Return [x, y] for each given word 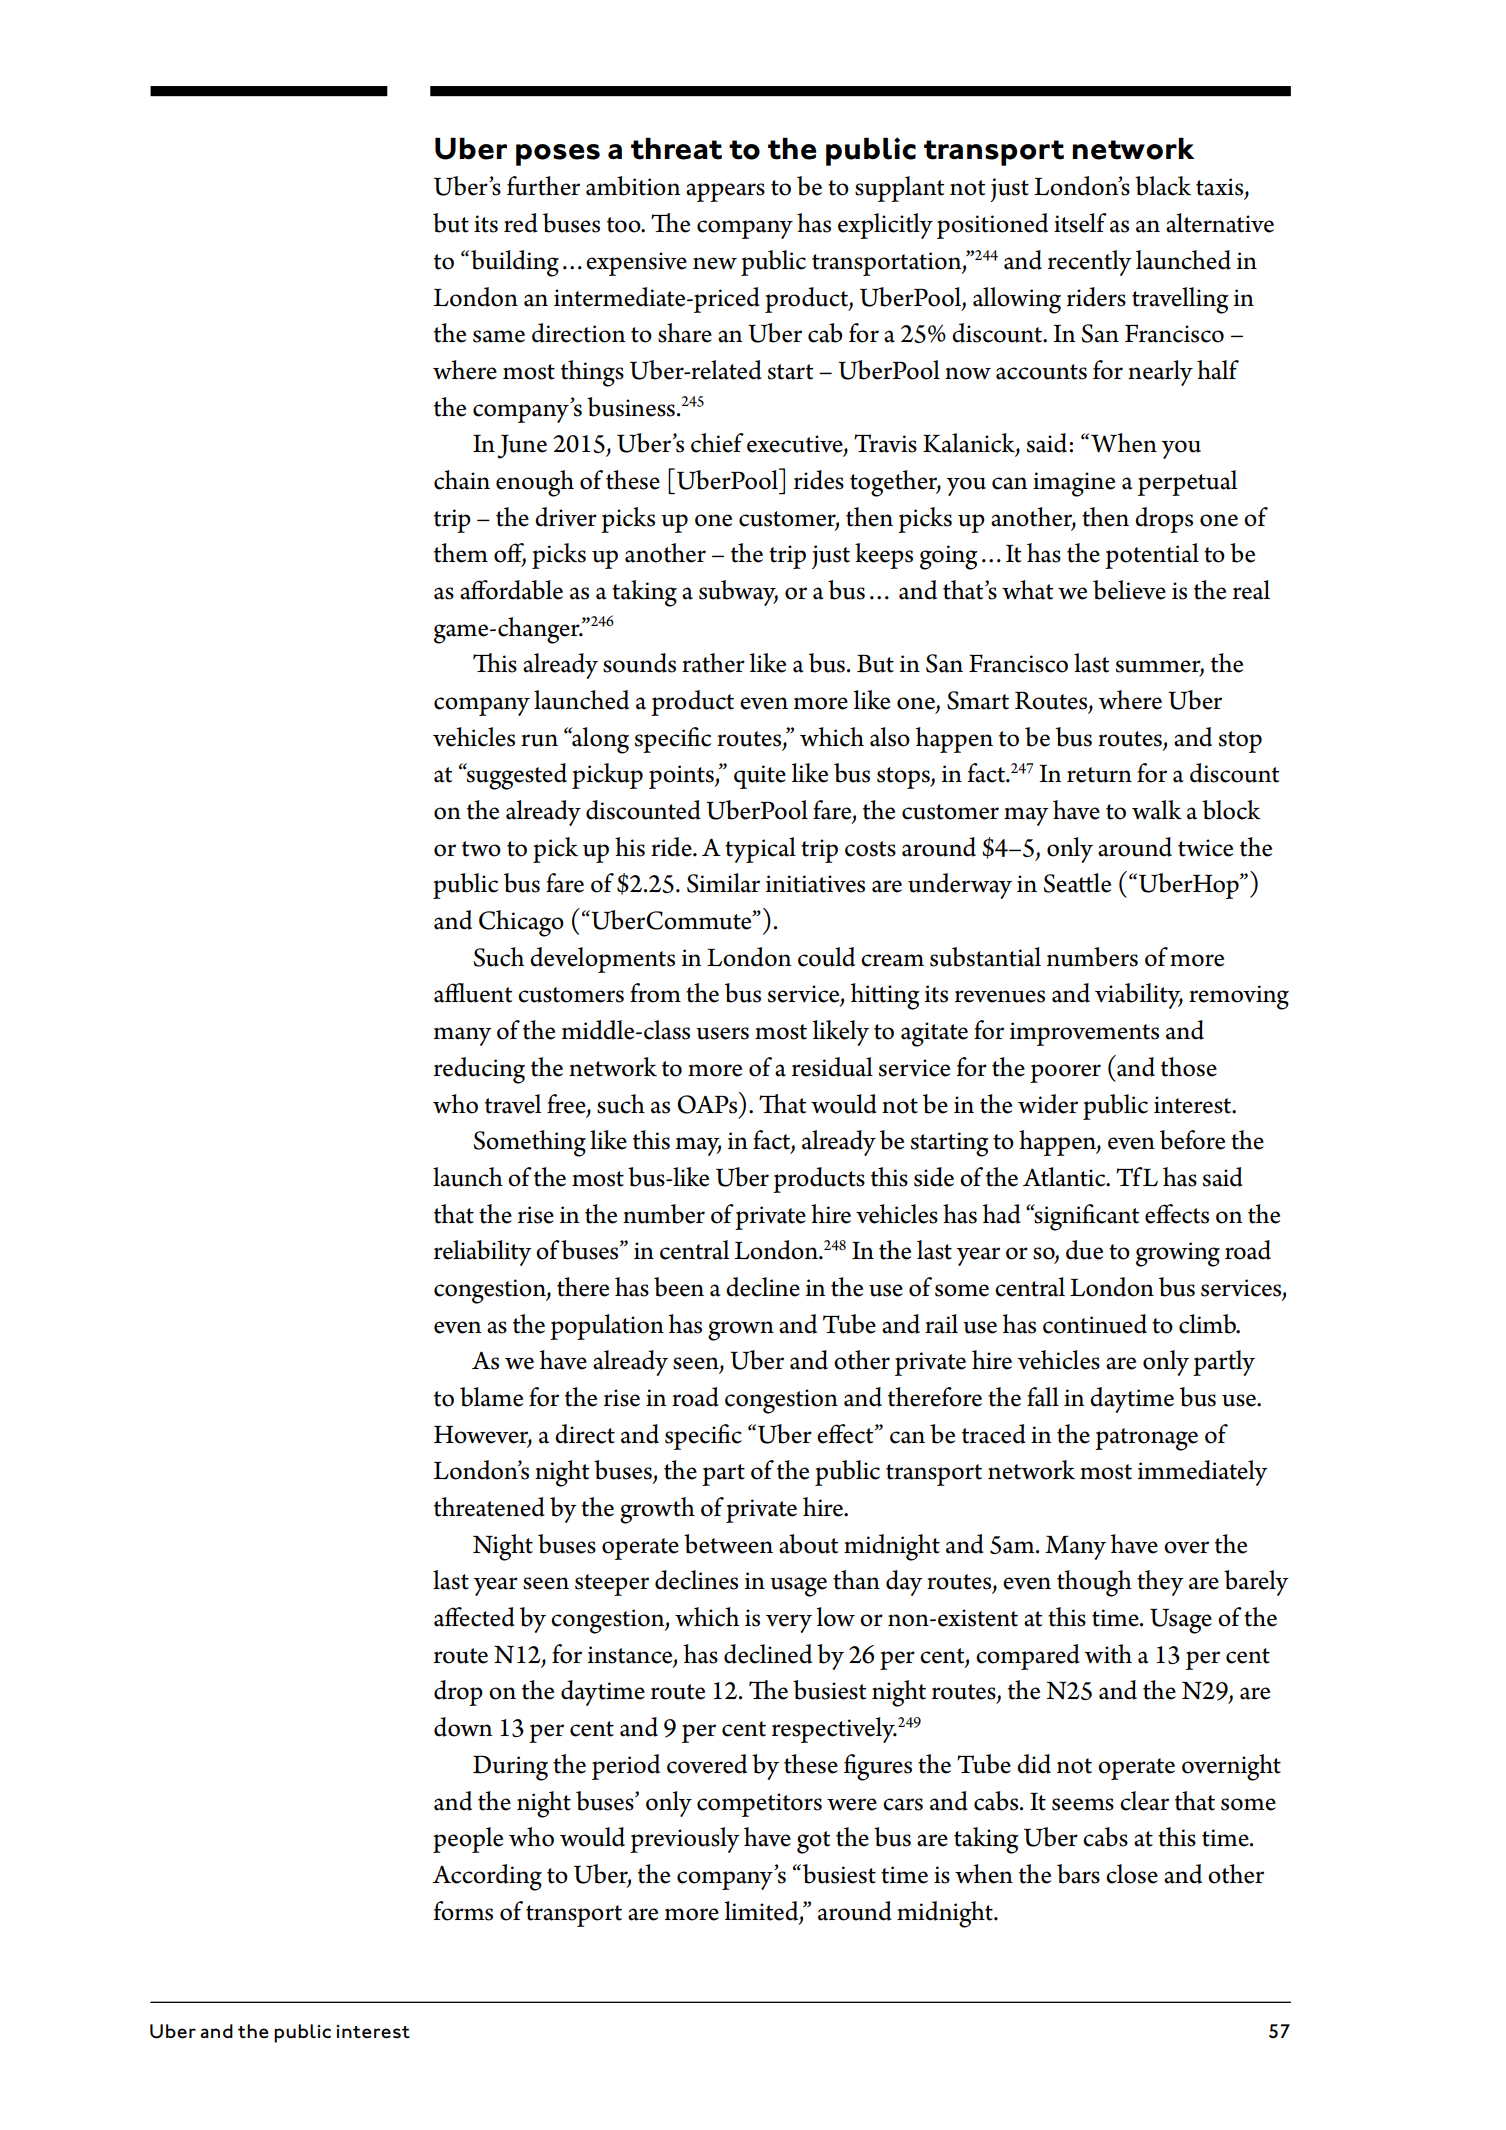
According [487, 1877]
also [890, 737]
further [543, 186]
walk [1157, 810]
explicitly [885, 226]
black [1163, 186]
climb [1208, 1324]
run [539, 740]
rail [941, 1324]
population [607, 1327]
